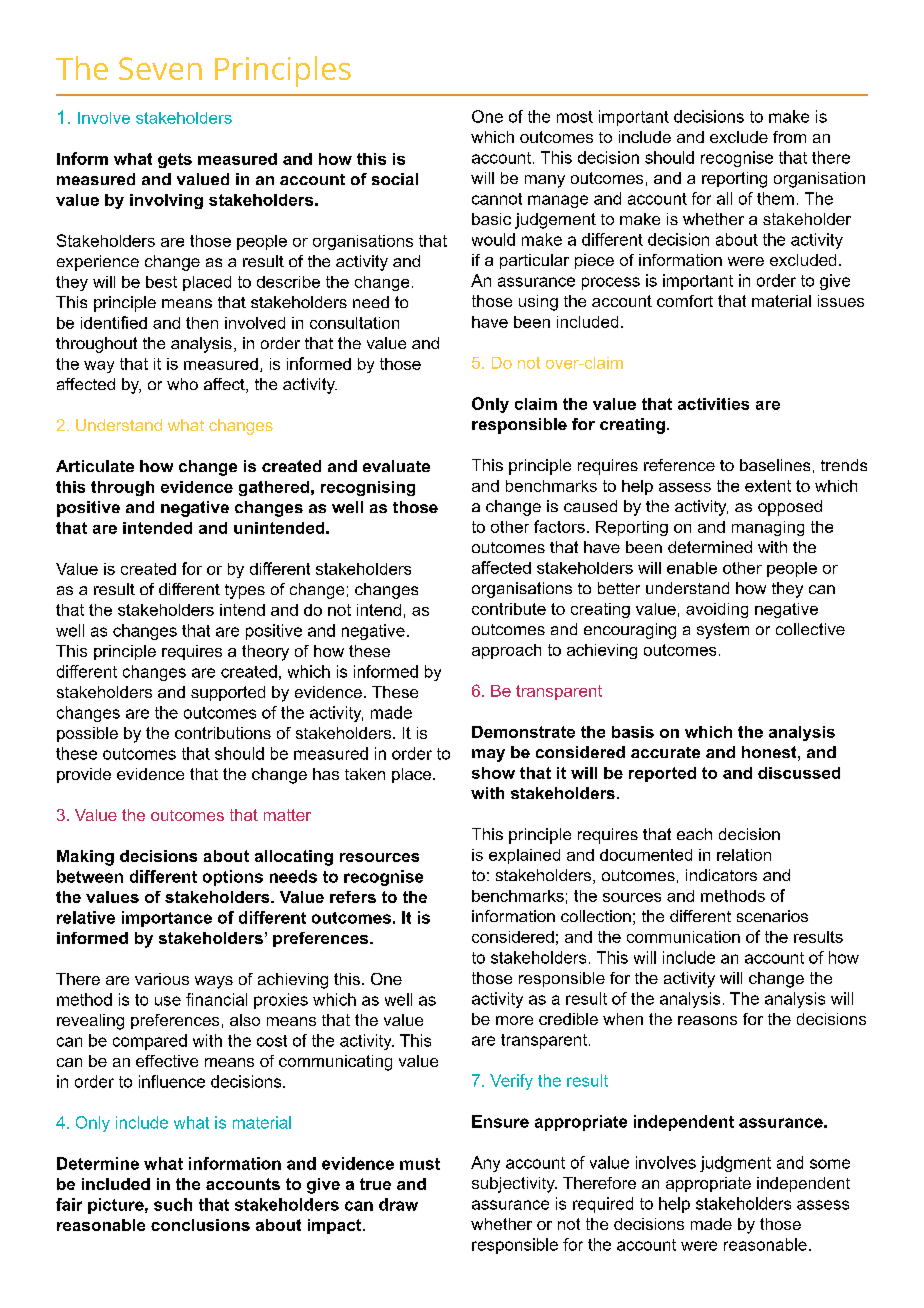 The height and width of the page is (1308, 924). What do you see at coordinates (395, 179) in the page?
I see `social` at bounding box center [395, 179].
